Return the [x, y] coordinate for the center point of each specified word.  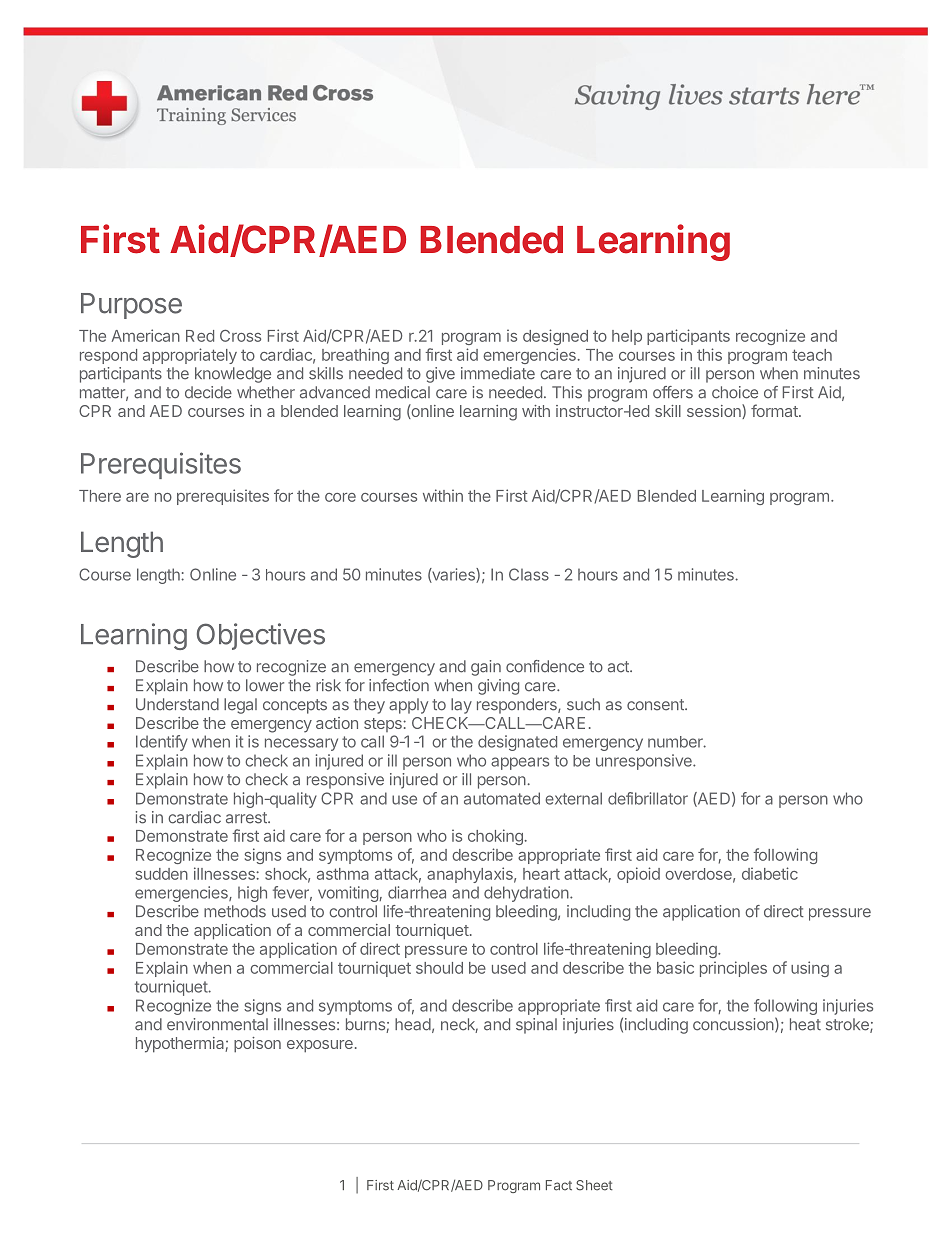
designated [517, 743]
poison [257, 1045]
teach [812, 355]
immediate [498, 373]
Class [529, 574]
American [146, 335]
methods [235, 911]
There [100, 496]
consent [656, 705]
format [775, 410]
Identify [162, 743]
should [439, 968]
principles [733, 969]
